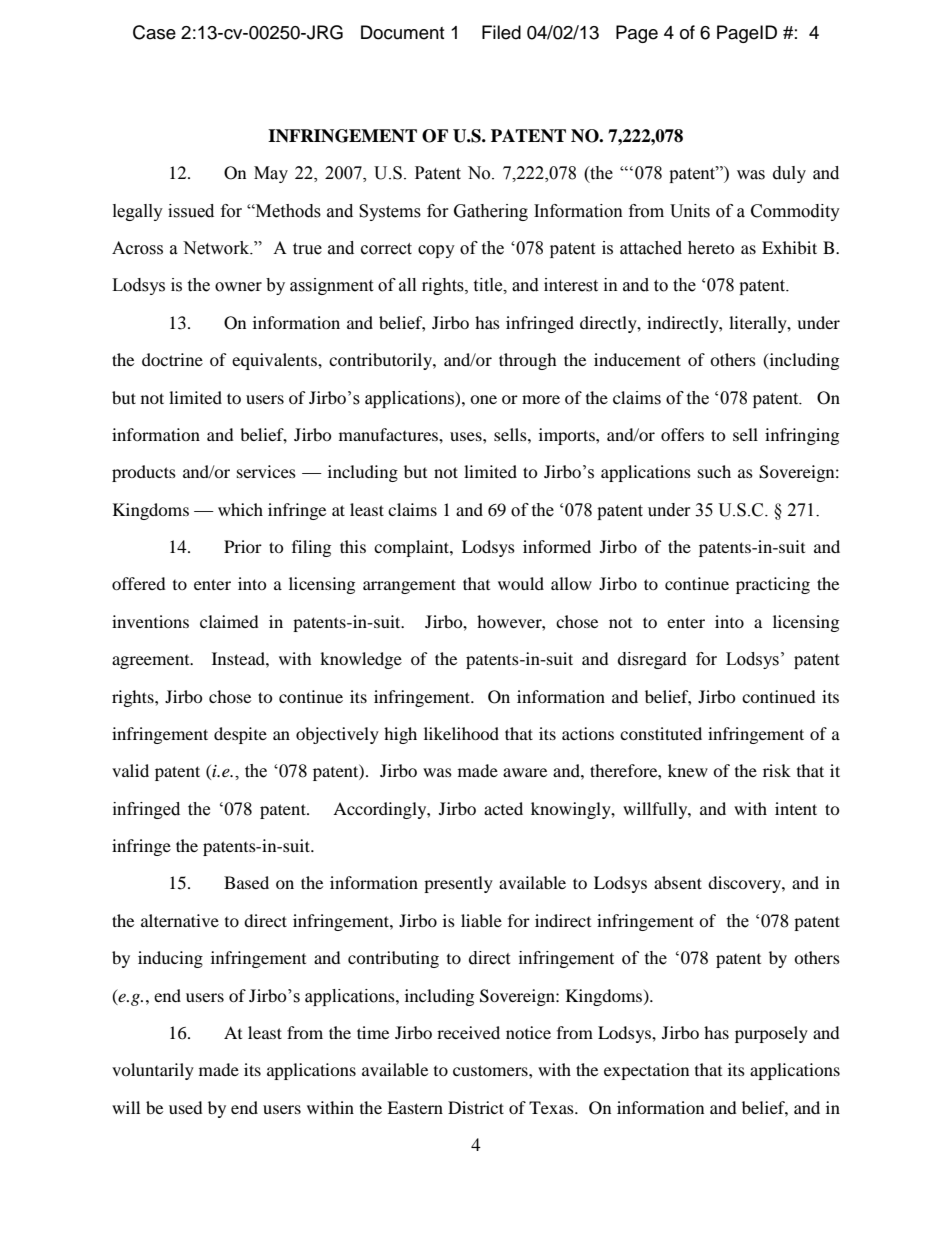 Image resolution: width=952 pixels, height=1233 pixels. I want to click on one, so click(483, 399).
